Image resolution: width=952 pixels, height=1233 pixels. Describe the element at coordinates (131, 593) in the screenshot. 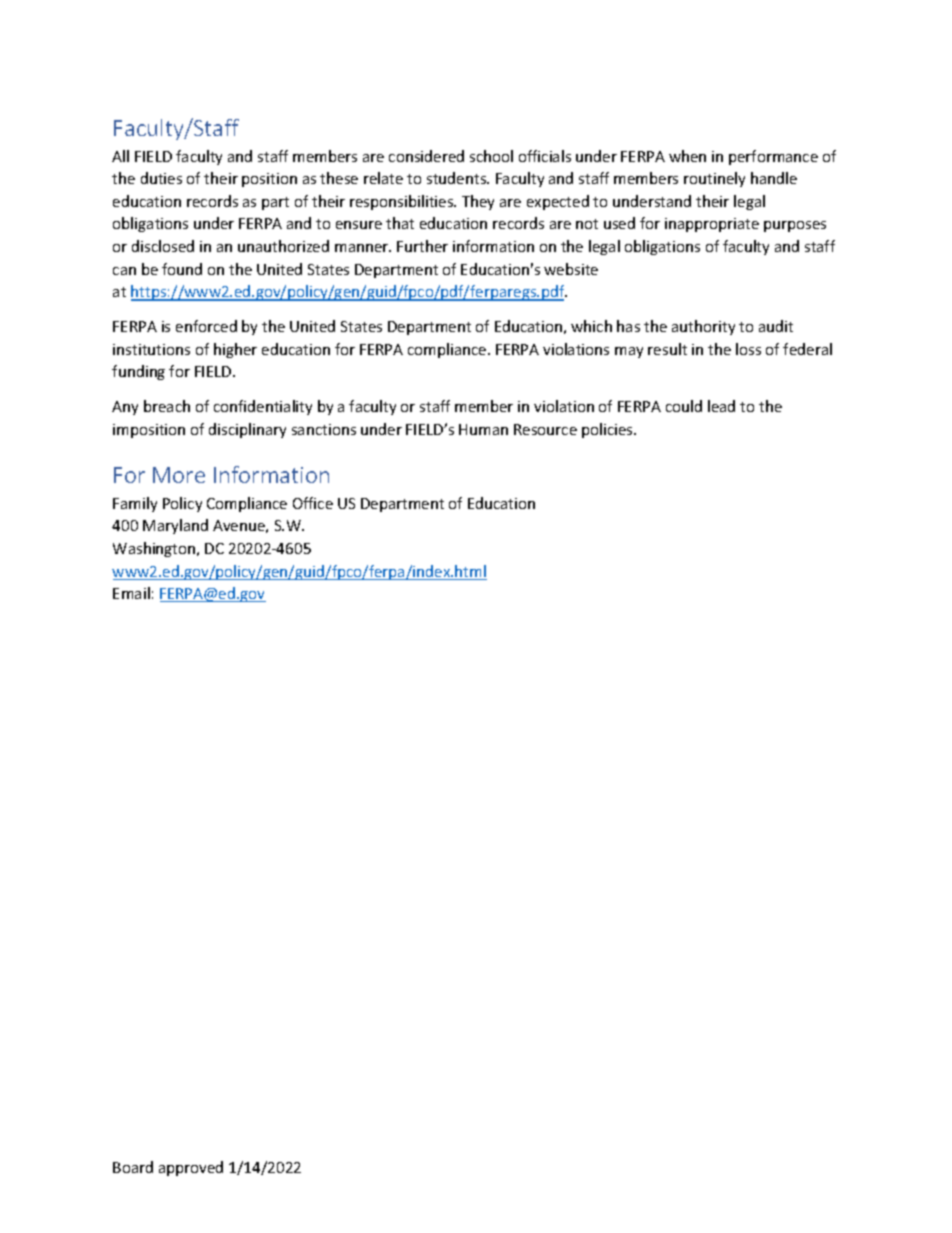

I see `Email` at that location.
